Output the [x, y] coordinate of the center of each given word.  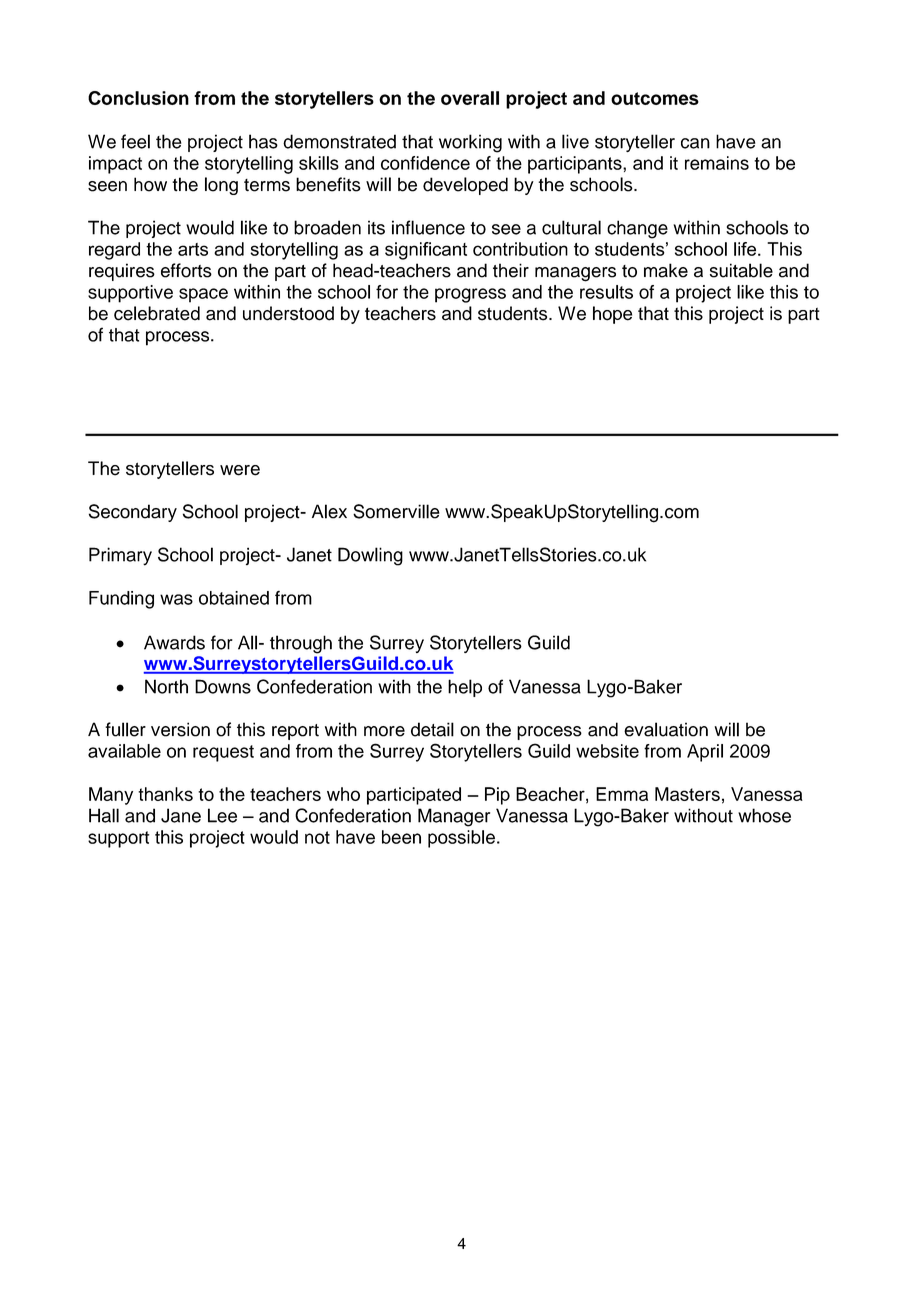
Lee [222, 815]
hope [612, 315]
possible [461, 839]
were [240, 470]
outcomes [655, 98]
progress [470, 295]
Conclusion [138, 98]
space [203, 295]
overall [470, 98]
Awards [174, 642]
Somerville [396, 511]
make [666, 270]
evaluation [666, 729]
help [465, 688]
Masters [687, 794]
